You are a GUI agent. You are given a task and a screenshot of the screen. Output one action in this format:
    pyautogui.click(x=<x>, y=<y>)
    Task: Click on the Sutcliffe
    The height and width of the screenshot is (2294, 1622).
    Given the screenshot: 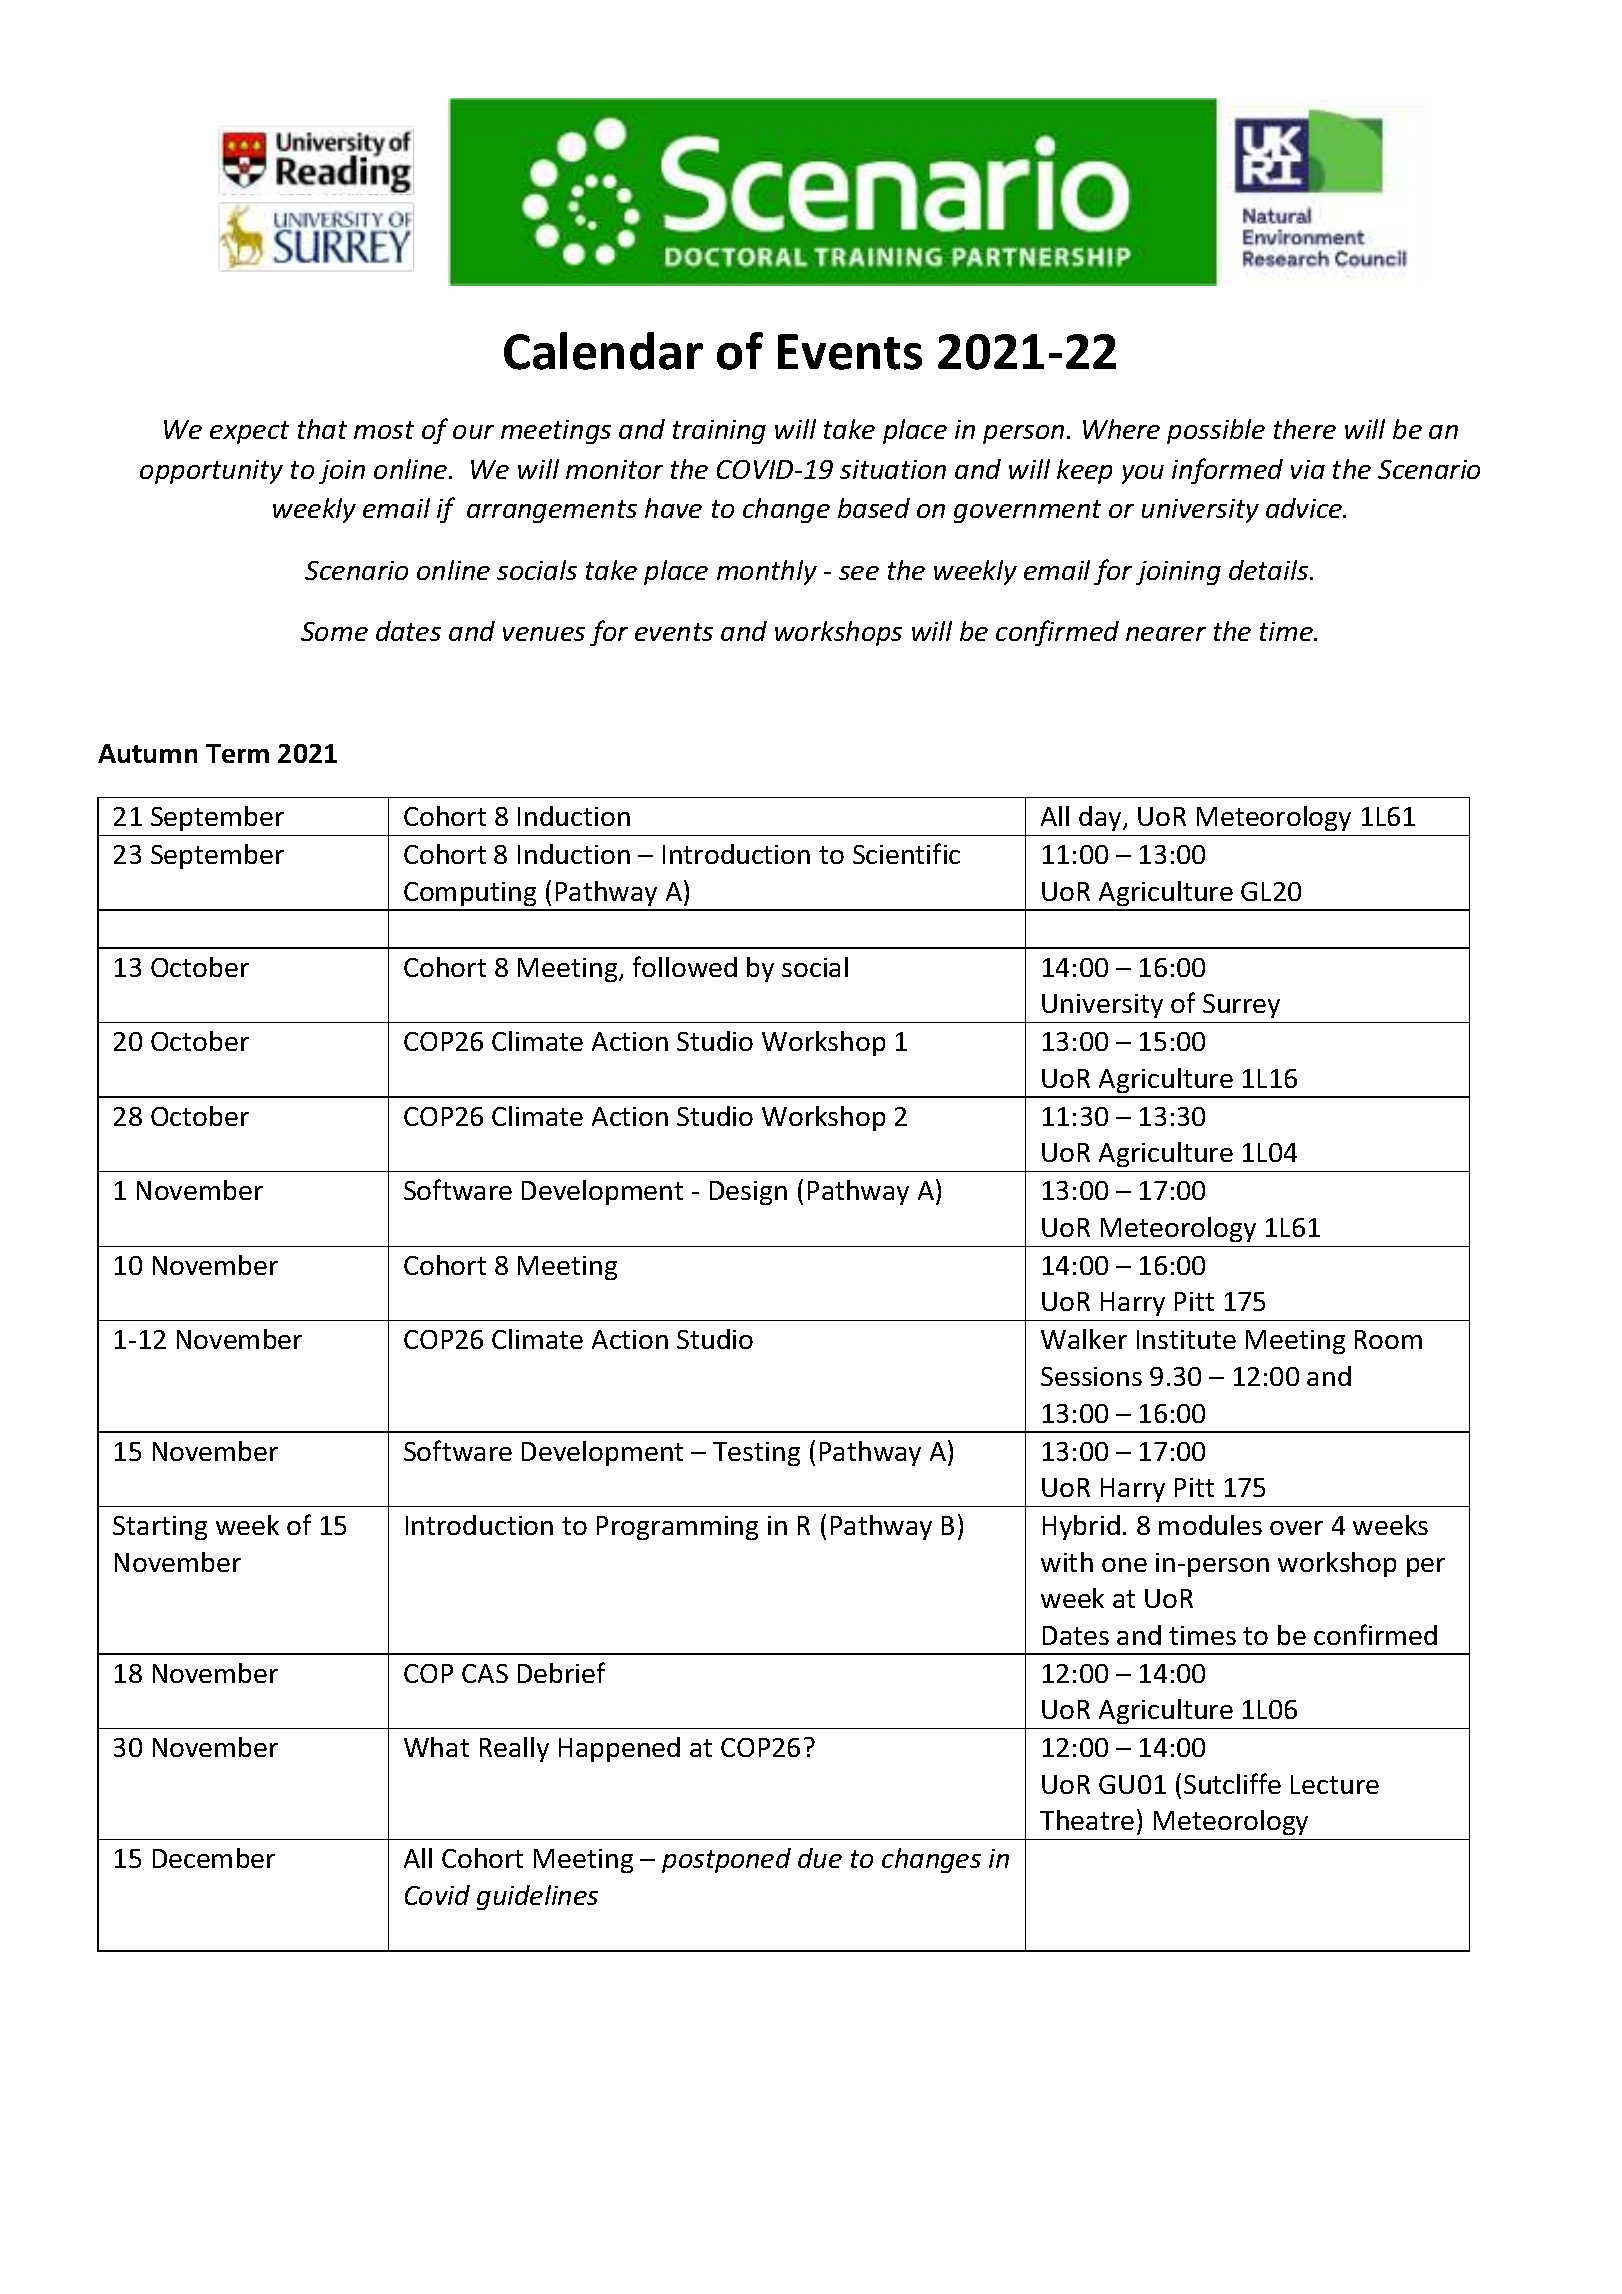 What is the action you would take?
    pyautogui.click(x=1232, y=1783)
